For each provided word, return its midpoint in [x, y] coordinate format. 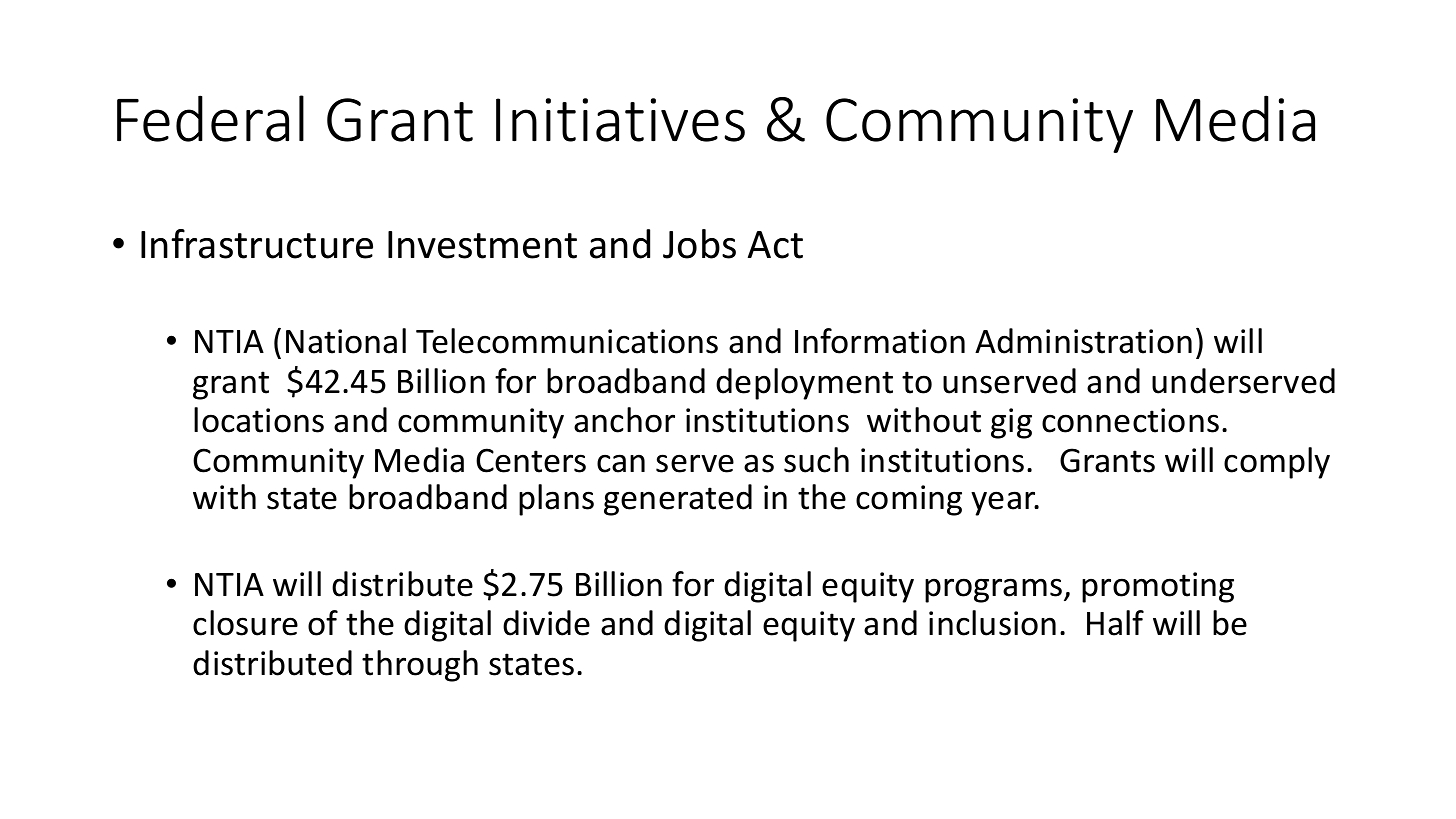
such [816, 460]
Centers [531, 460]
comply [1277, 463]
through [420, 666]
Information [880, 341]
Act [775, 245]
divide [546, 623]
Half [1115, 623]
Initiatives [620, 120]
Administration [1083, 341]
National [346, 341]
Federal [210, 118]
